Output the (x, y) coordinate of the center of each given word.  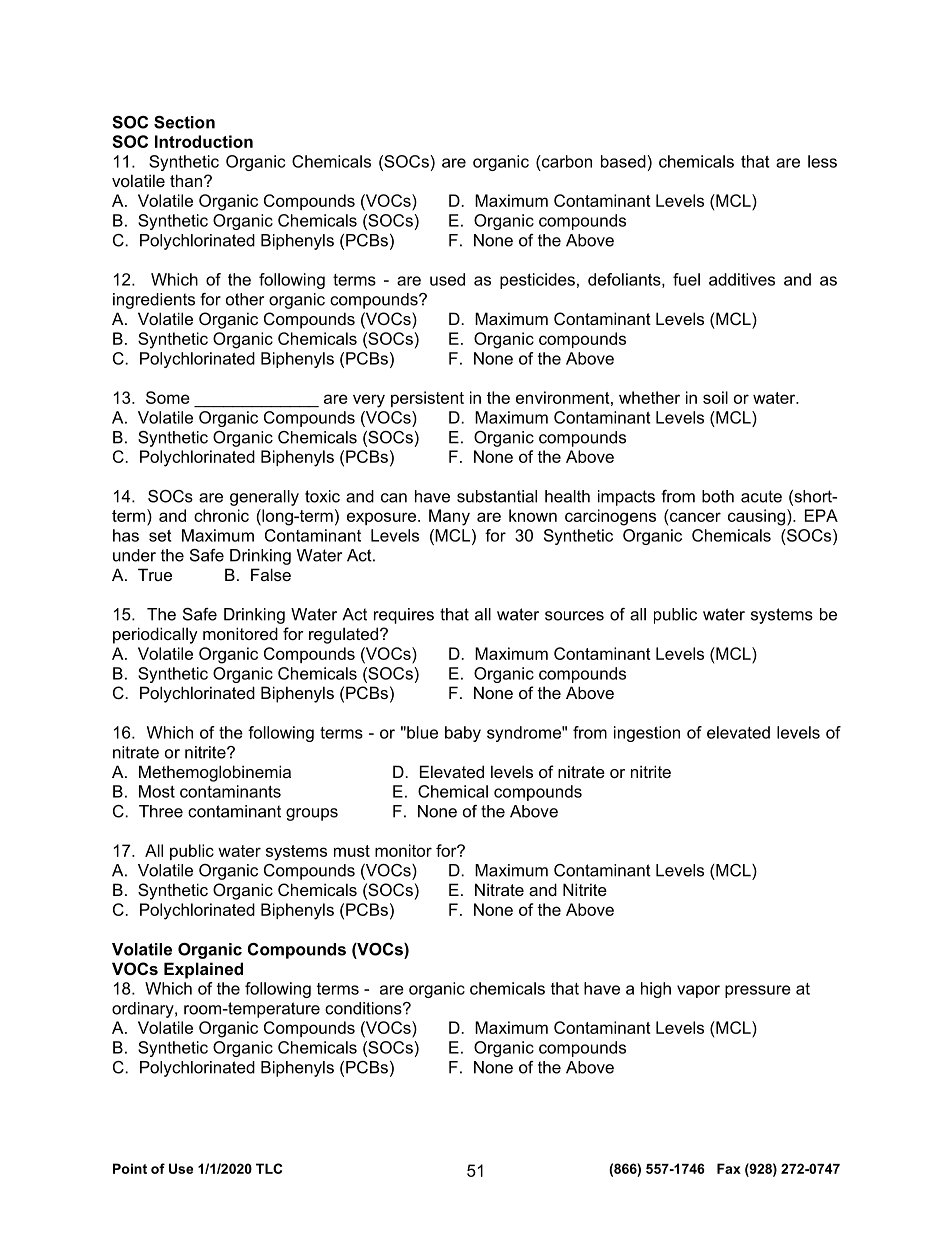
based (624, 161)
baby (463, 734)
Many (449, 517)
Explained (203, 970)
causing (758, 517)
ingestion (647, 734)
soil (715, 397)
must (352, 851)
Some (168, 397)
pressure (758, 991)
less (822, 161)
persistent (427, 399)
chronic (221, 515)
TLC (269, 1168)
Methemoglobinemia (215, 773)
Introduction (204, 141)
